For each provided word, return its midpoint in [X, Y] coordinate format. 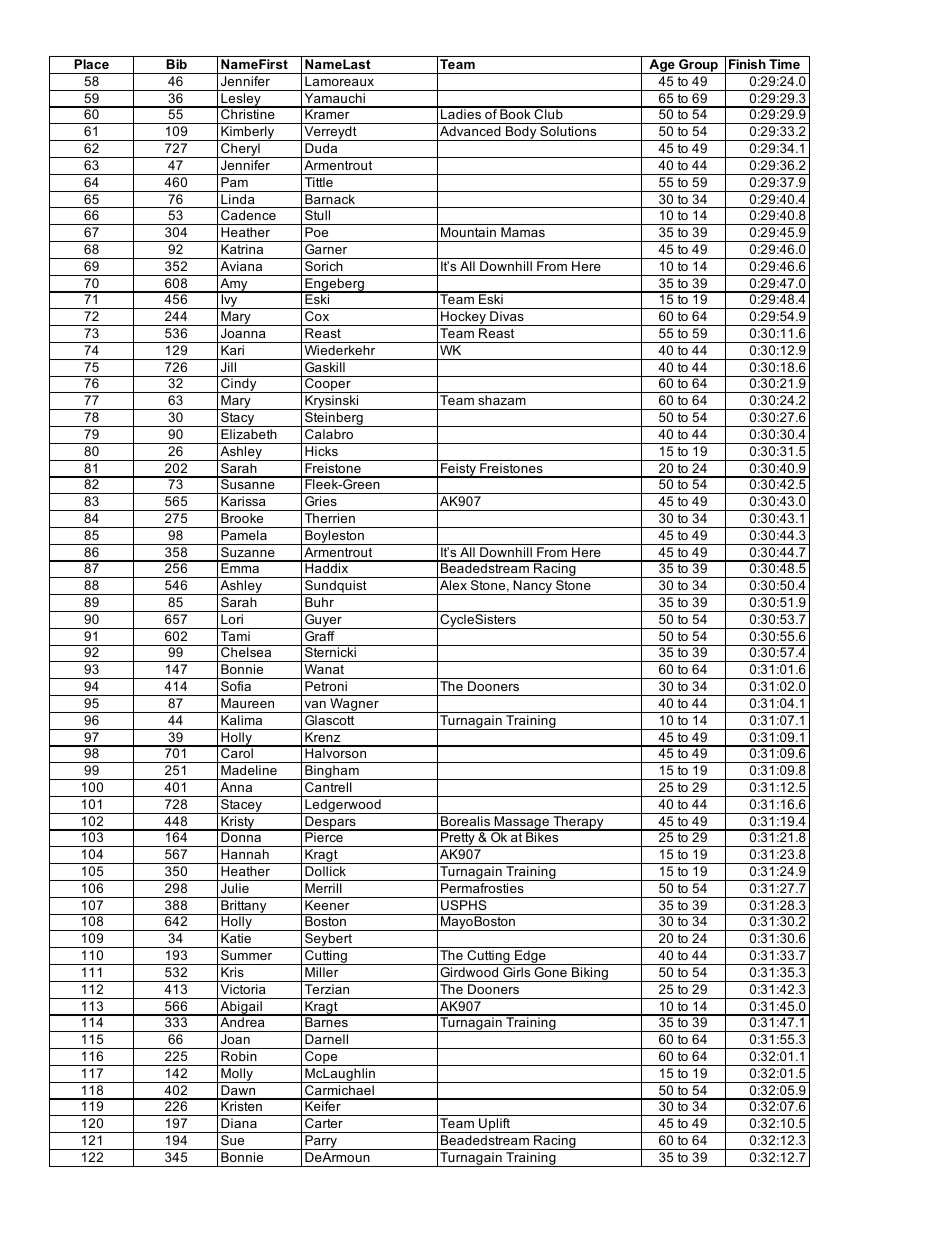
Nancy [533, 587]
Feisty [458, 470]
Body [521, 133]
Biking [590, 974]
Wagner [354, 705]
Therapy [578, 823]
